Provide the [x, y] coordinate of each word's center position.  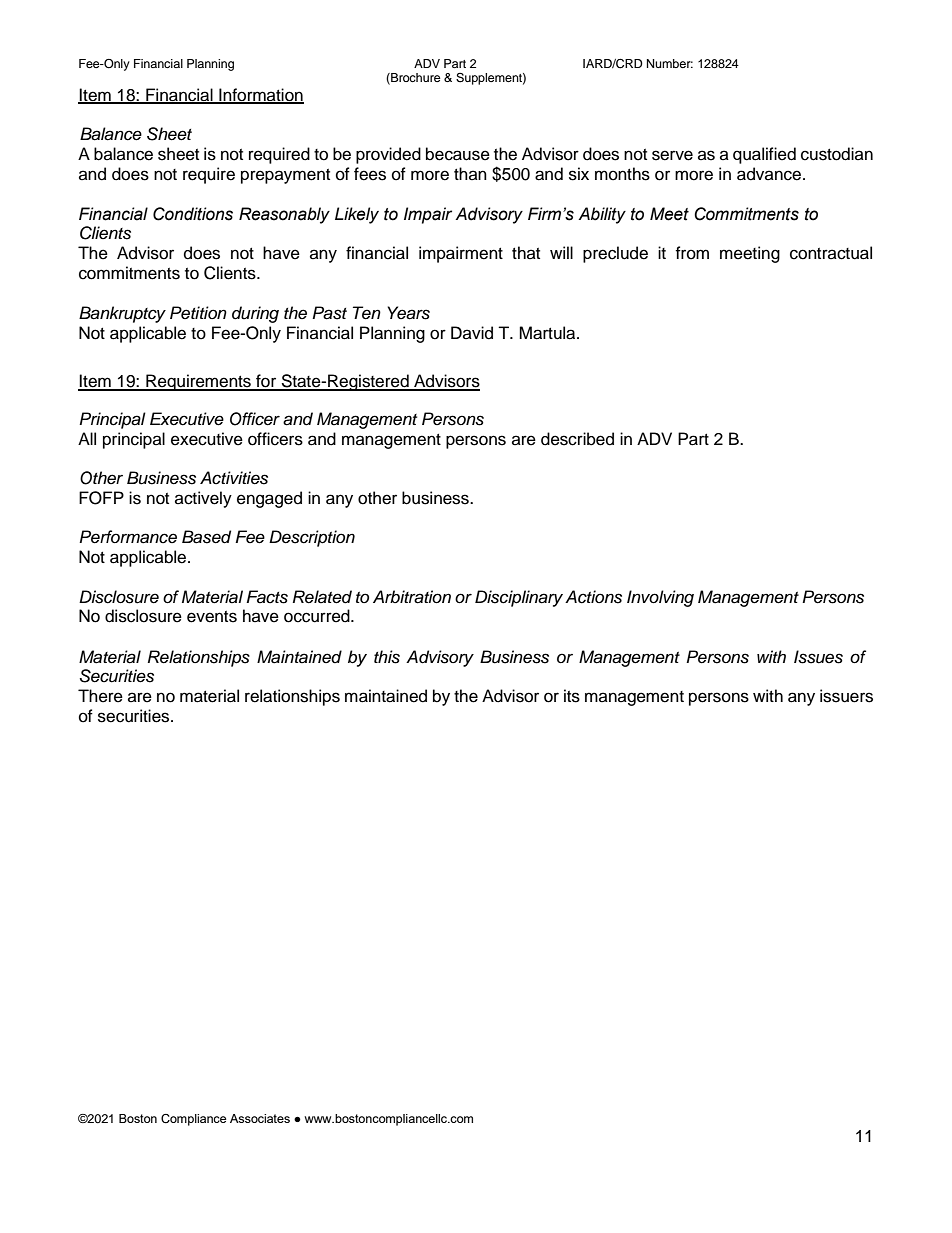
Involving [660, 598]
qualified [764, 155]
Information [260, 95]
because [458, 154]
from [692, 253]
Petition [198, 312]
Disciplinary [519, 598]
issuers [846, 696]
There [100, 696]
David [472, 333]
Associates [260, 1118]
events [212, 617]
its [572, 696]
